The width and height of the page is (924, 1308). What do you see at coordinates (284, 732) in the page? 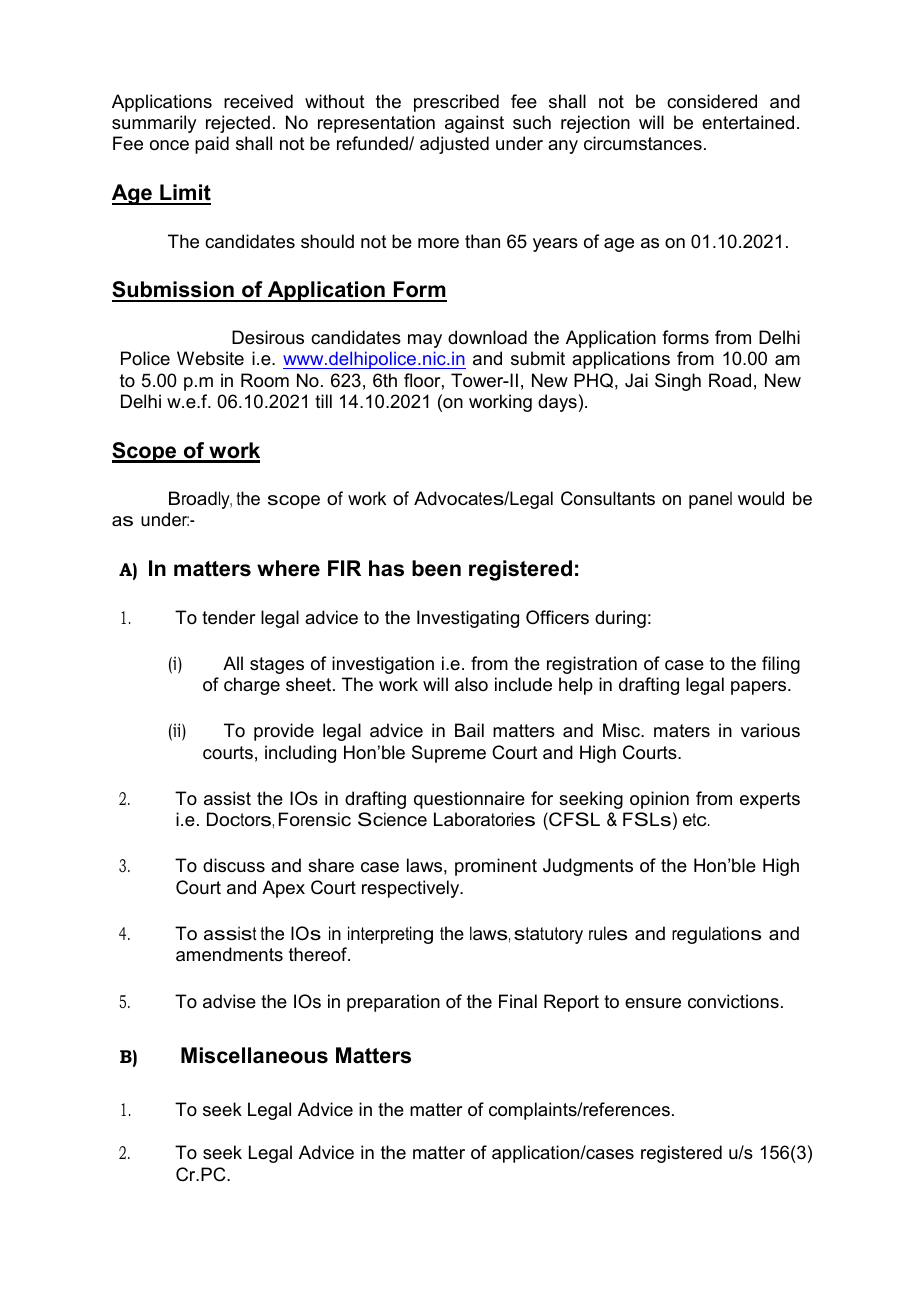
I see `provide` at bounding box center [284, 732].
